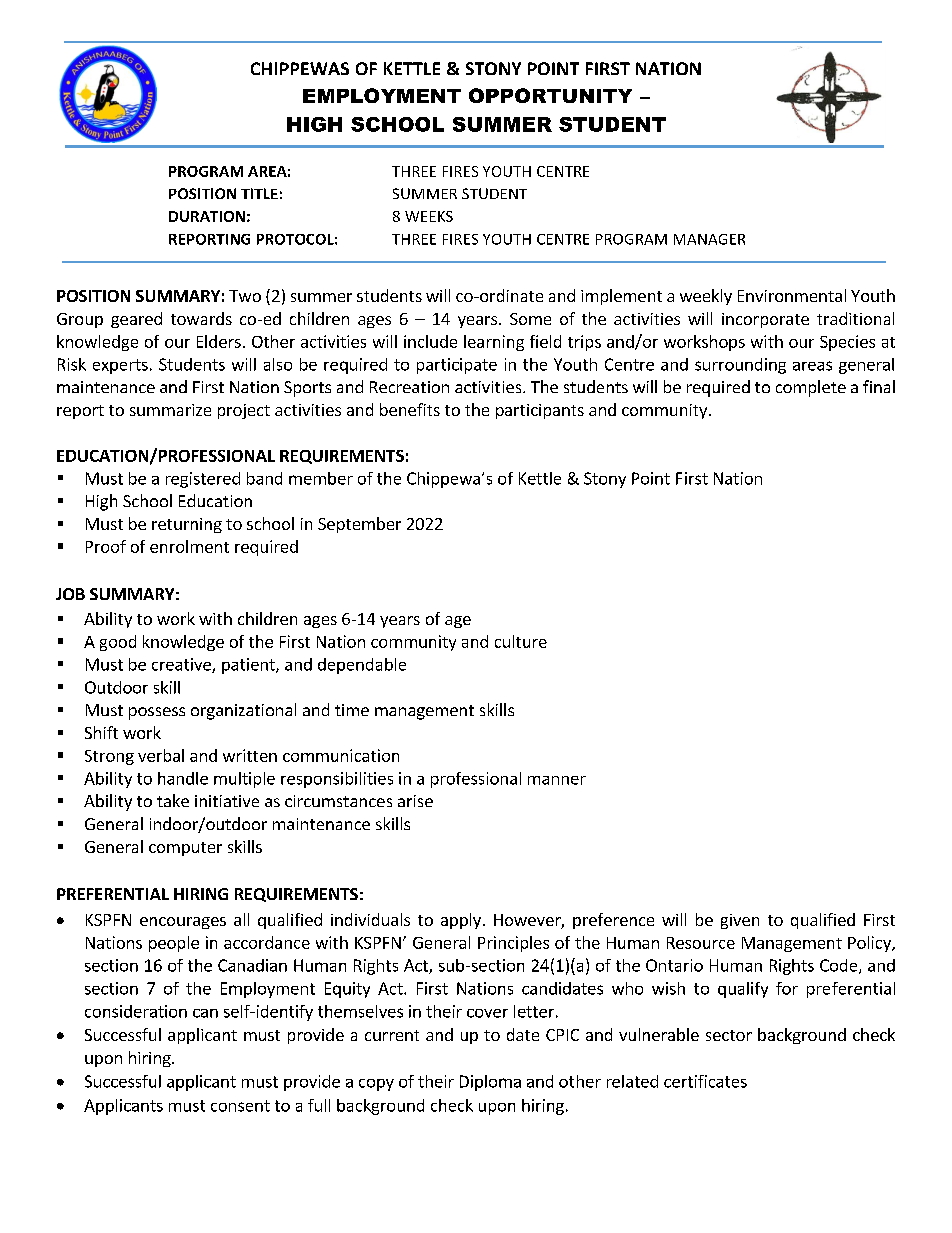  I want to click on OPPORTUNITY, so click(550, 95).
